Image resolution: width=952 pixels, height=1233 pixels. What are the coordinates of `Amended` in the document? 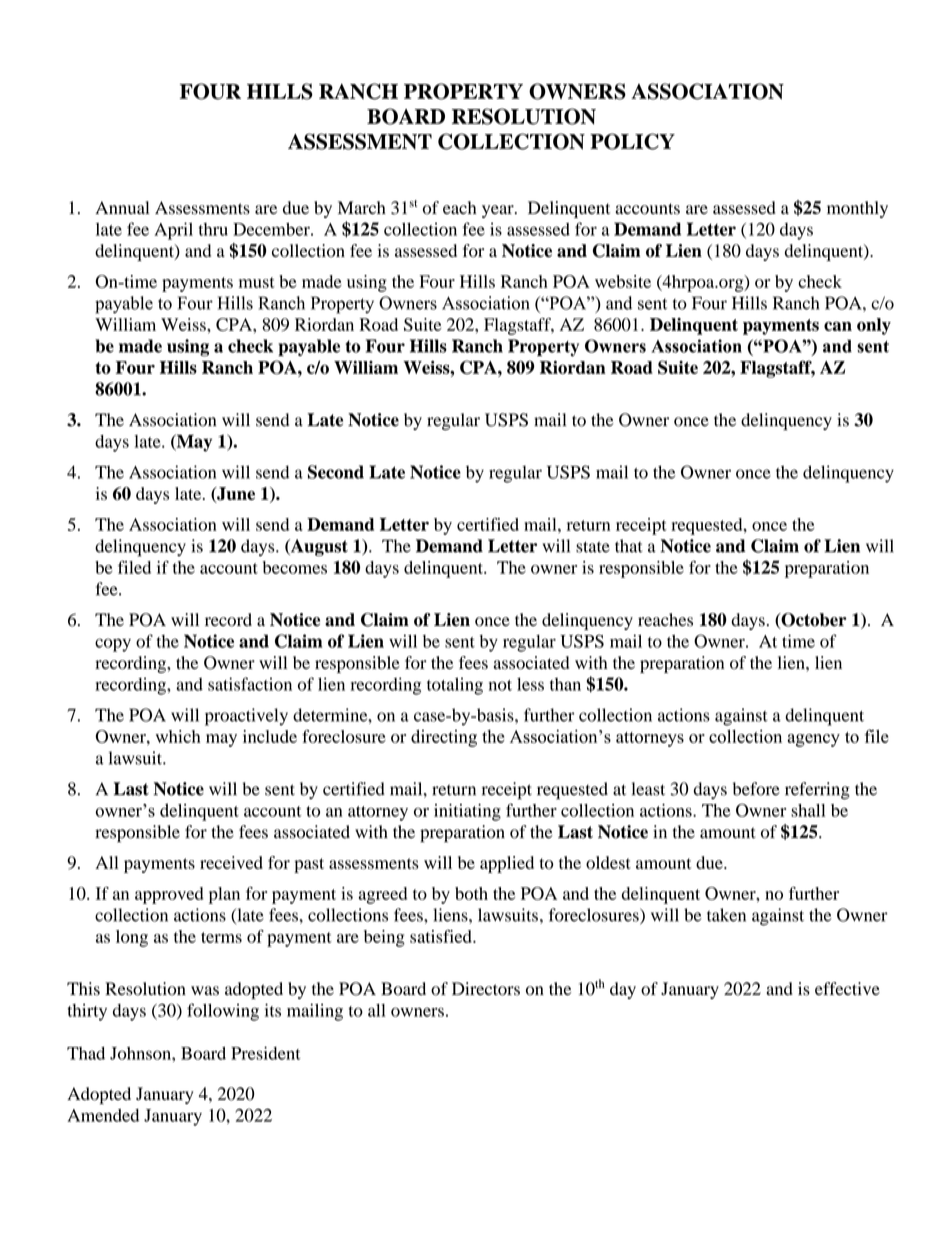 It's located at (103, 1115).
